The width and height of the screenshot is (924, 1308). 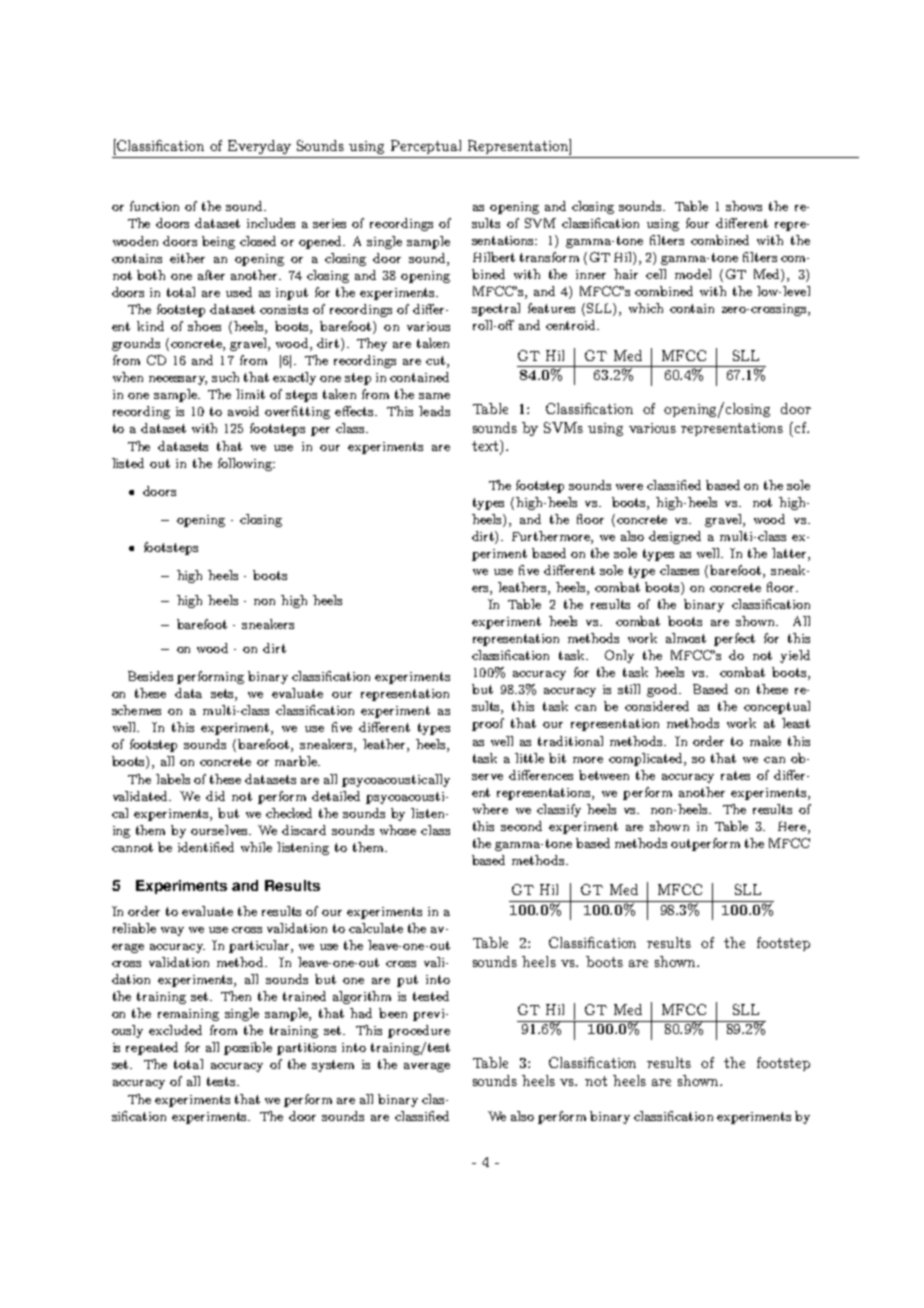 What do you see at coordinates (259, 147) in the screenshot?
I see `Everyday` at bounding box center [259, 147].
